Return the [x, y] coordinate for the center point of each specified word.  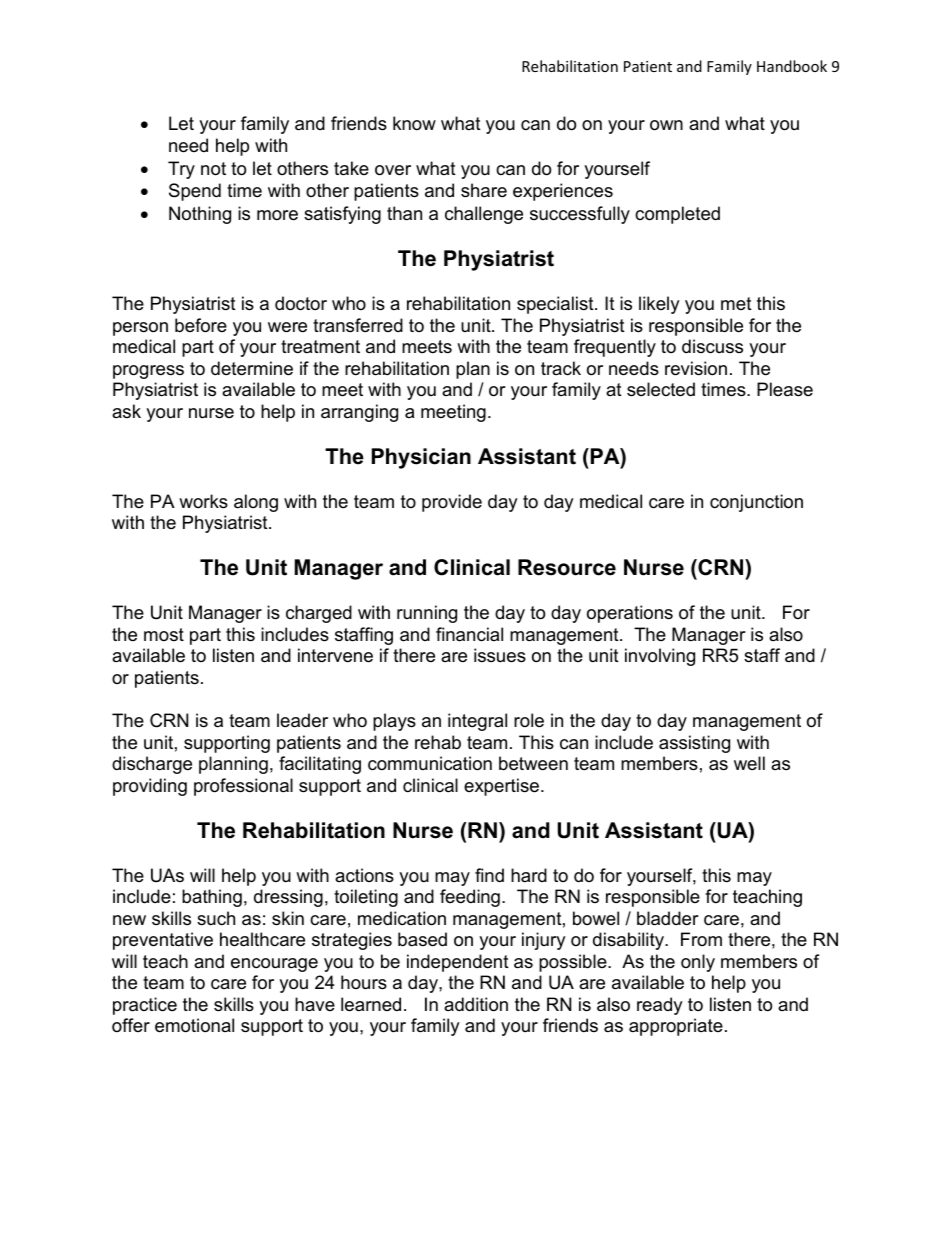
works [203, 501]
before [201, 325]
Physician [421, 458]
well [749, 763]
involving [660, 657]
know [414, 123]
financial [469, 634]
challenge [484, 215]
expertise [501, 787]
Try [181, 170]
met [736, 303]
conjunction [756, 503]
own [666, 125]
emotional [194, 1025]
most [164, 634]
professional [243, 787]
